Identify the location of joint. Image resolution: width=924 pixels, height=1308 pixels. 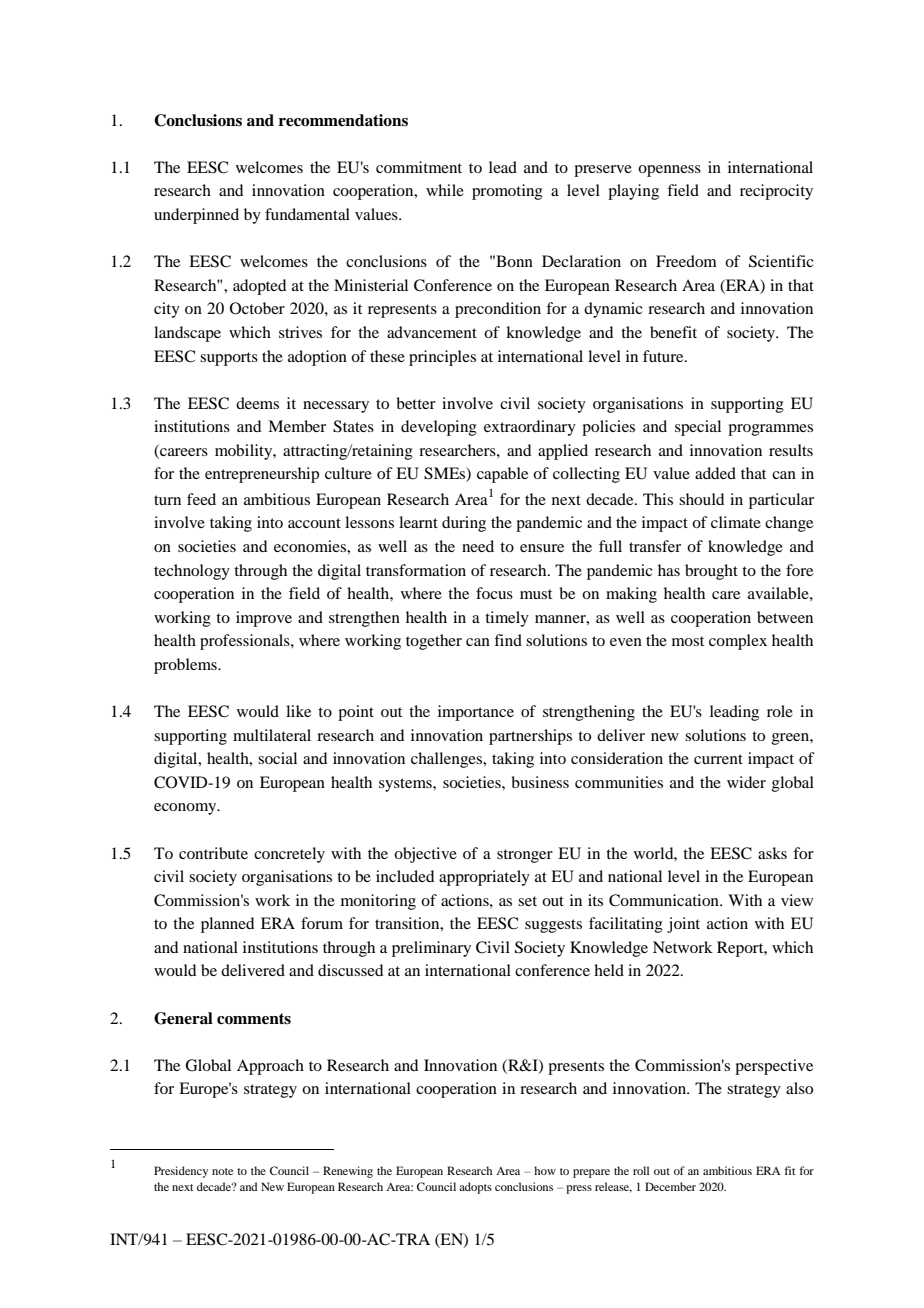
(683, 925).
